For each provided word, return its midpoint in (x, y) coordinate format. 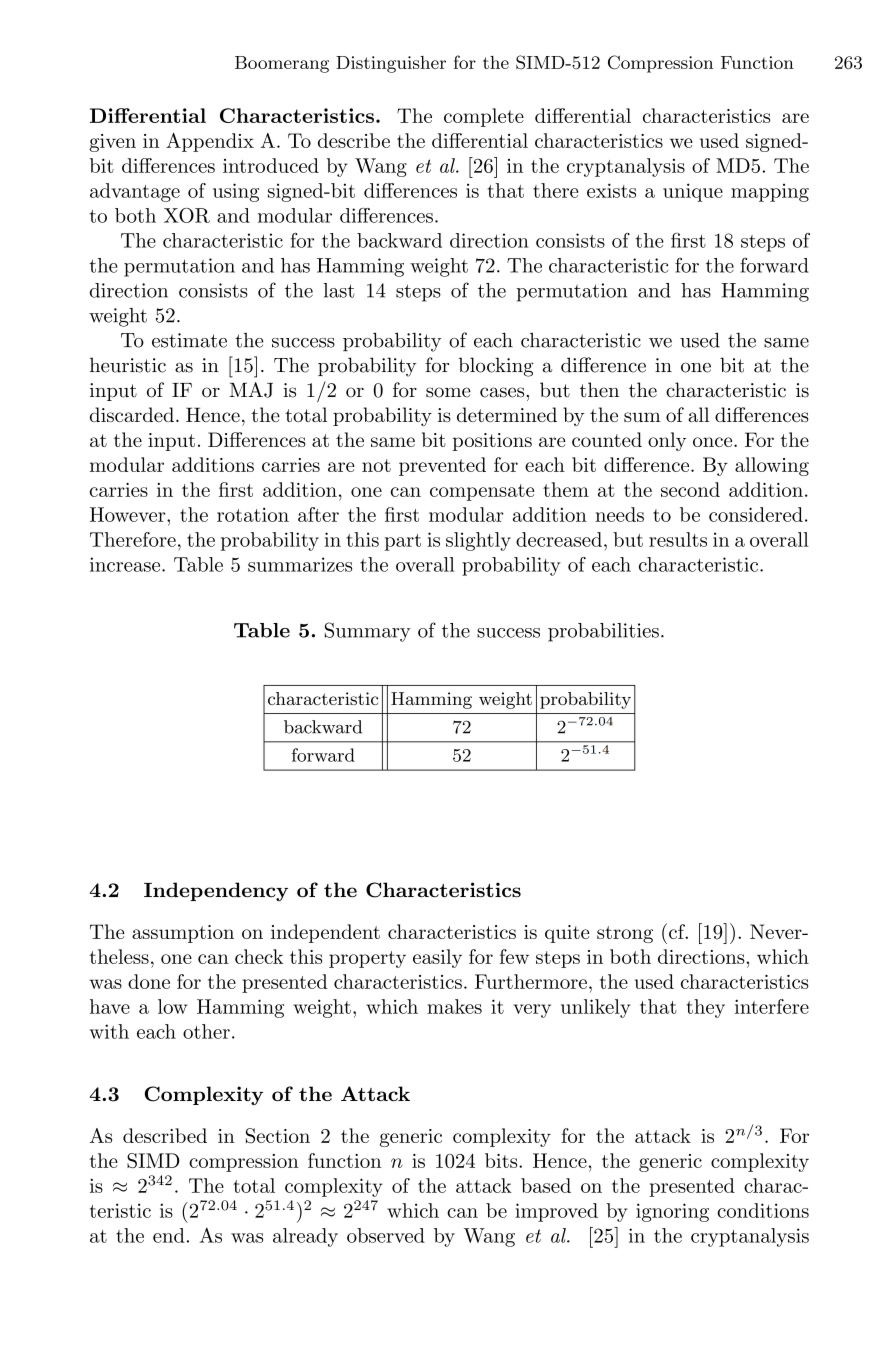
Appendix (210, 142)
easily (437, 958)
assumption (183, 934)
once (714, 442)
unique (693, 192)
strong (625, 934)
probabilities (603, 632)
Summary (368, 632)
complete (484, 117)
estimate (189, 340)
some (448, 392)
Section (278, 1136)
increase (126, 564)
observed (386, 1235)
